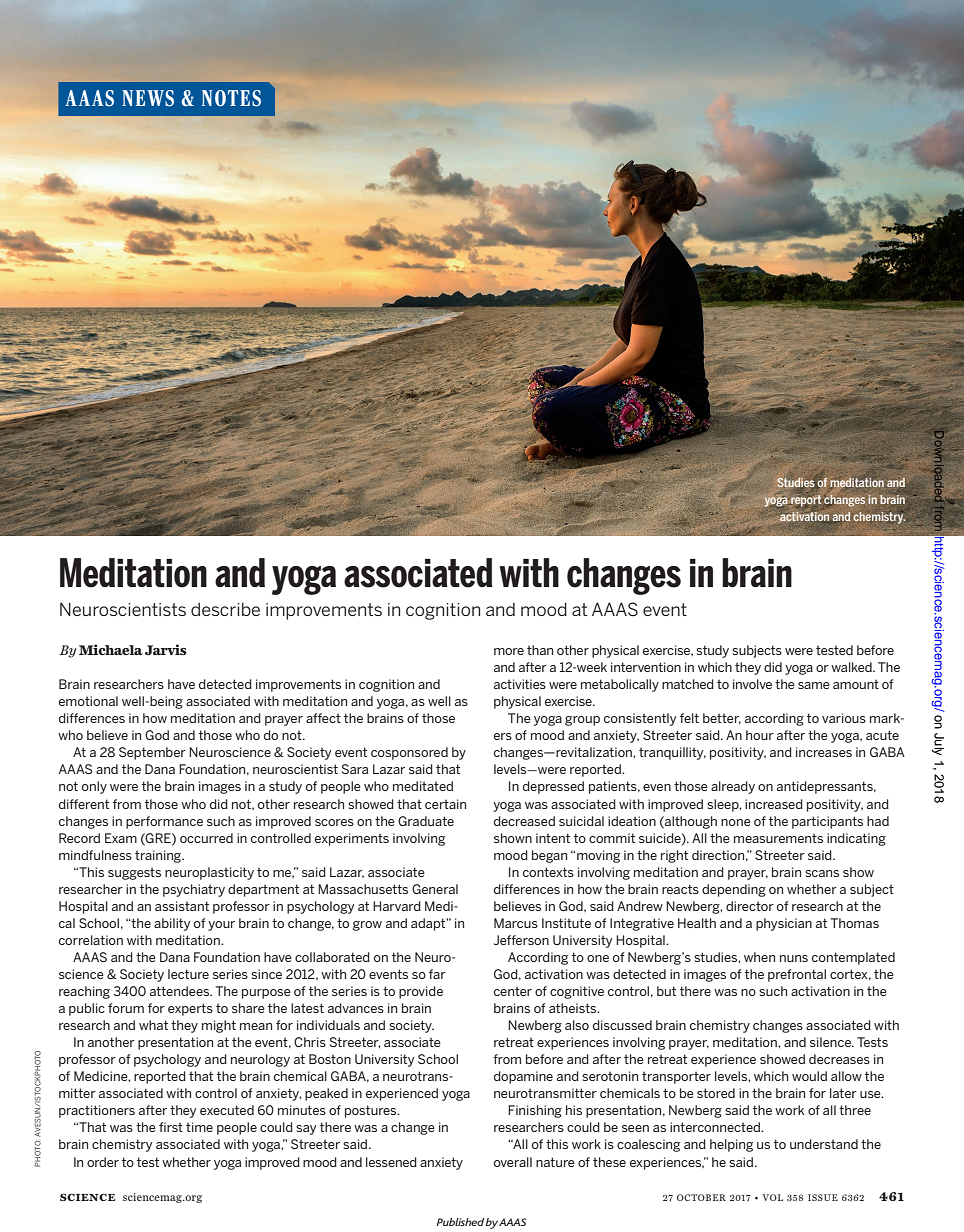 This screenshot has width=964, height=1232. Describe the element at coordinates (435, 889) in the screenshot. I see `General` at that location.
